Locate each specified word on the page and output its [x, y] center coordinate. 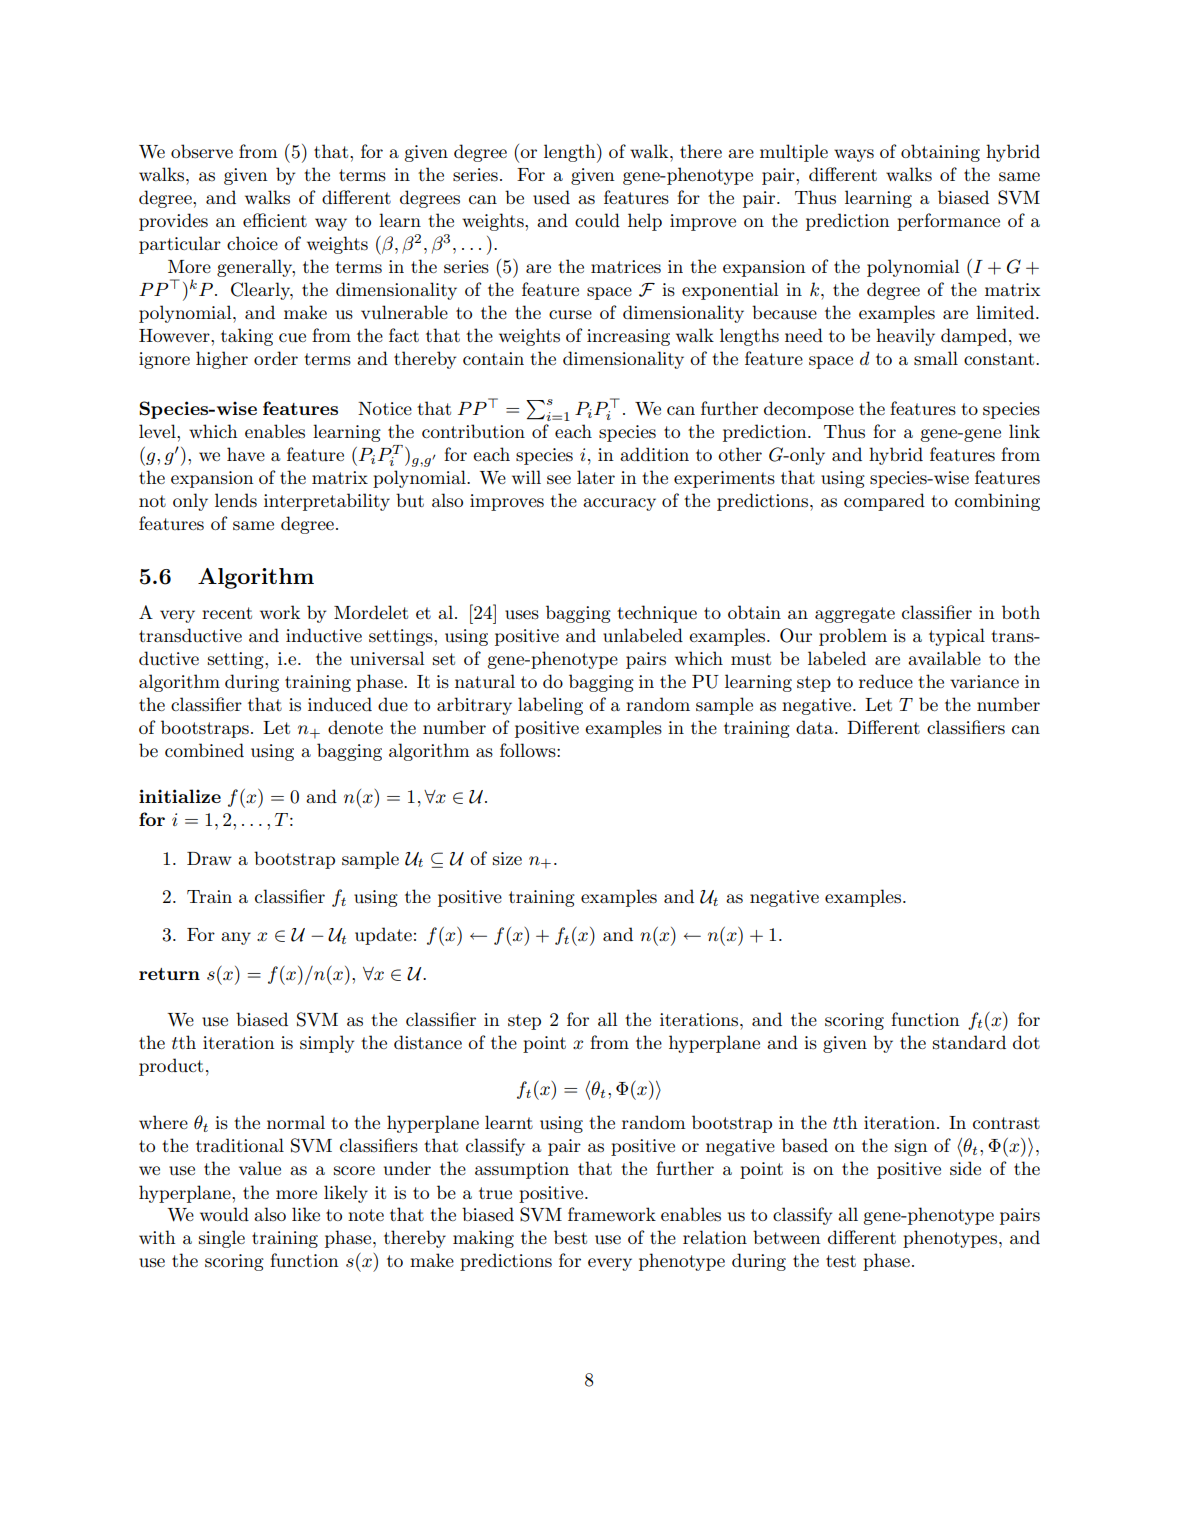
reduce [886, 681]
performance [948, 222]
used [551, 197]
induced [340, 704]
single [222, 1239]
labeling [550, 706]
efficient [275, 220]
